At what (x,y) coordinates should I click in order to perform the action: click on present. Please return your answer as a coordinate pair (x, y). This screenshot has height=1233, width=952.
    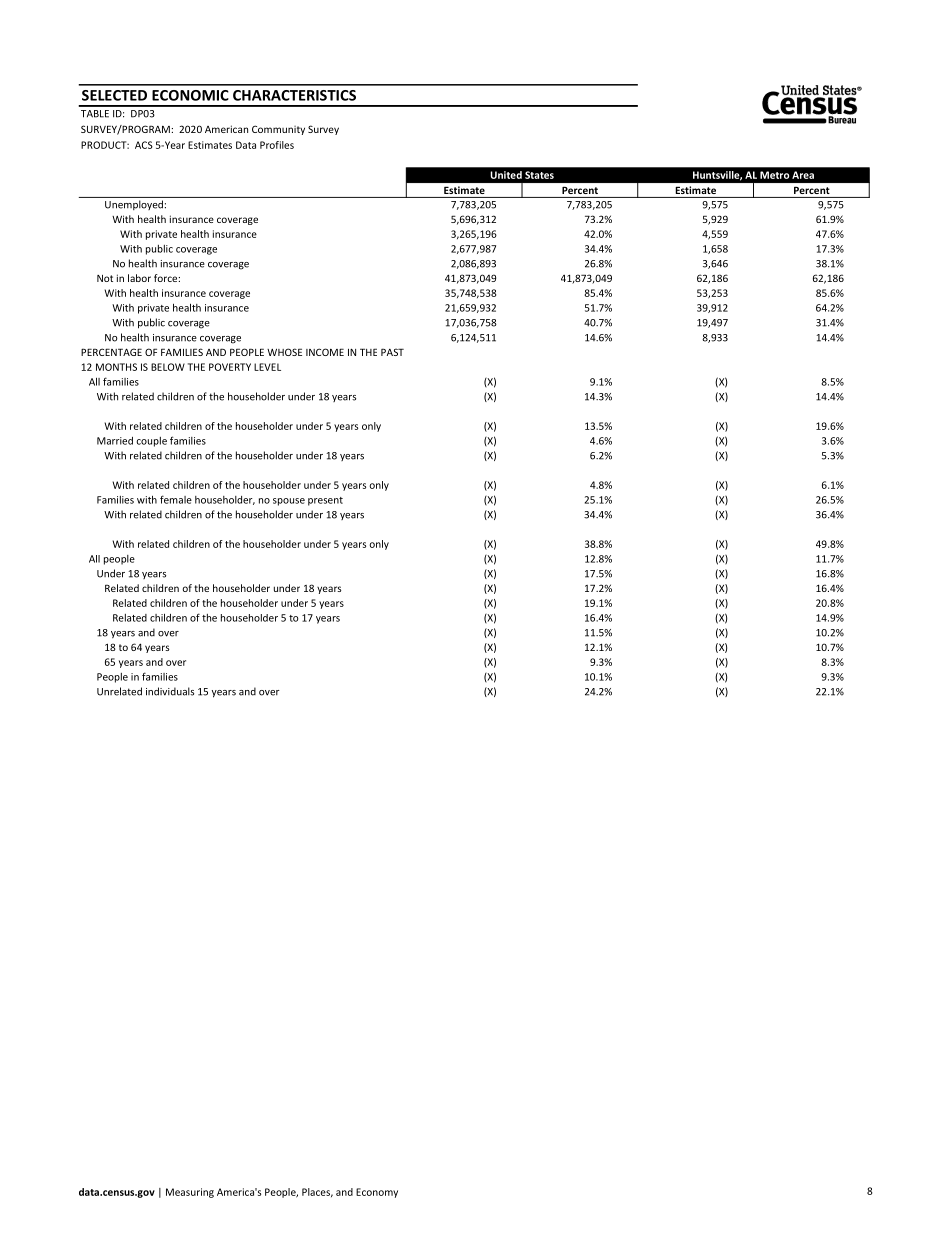
    Looking at the image, I should click on (325, 501).
